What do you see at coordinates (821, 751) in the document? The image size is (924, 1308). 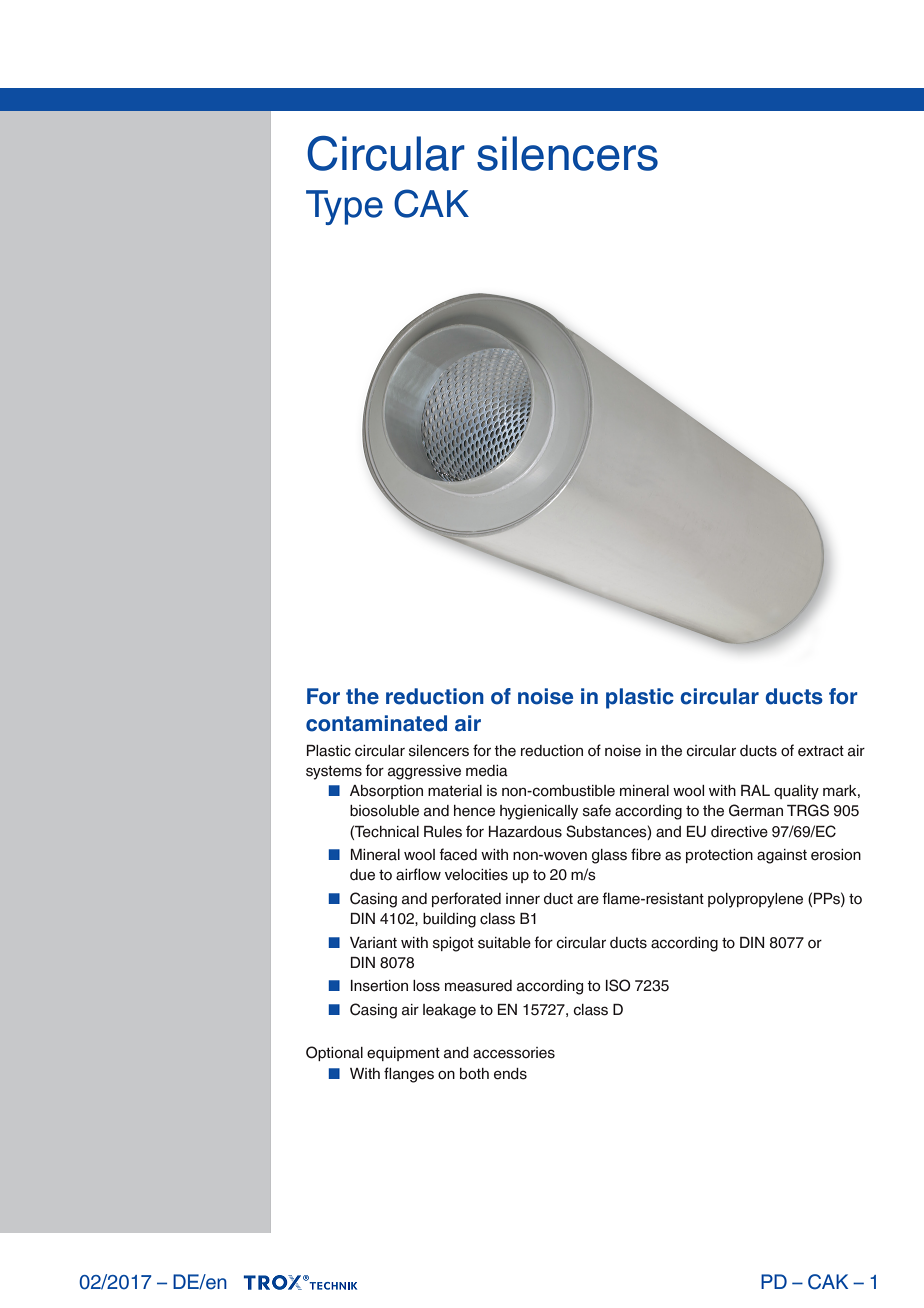 I see `extract` at bounding box center [821, 751].
